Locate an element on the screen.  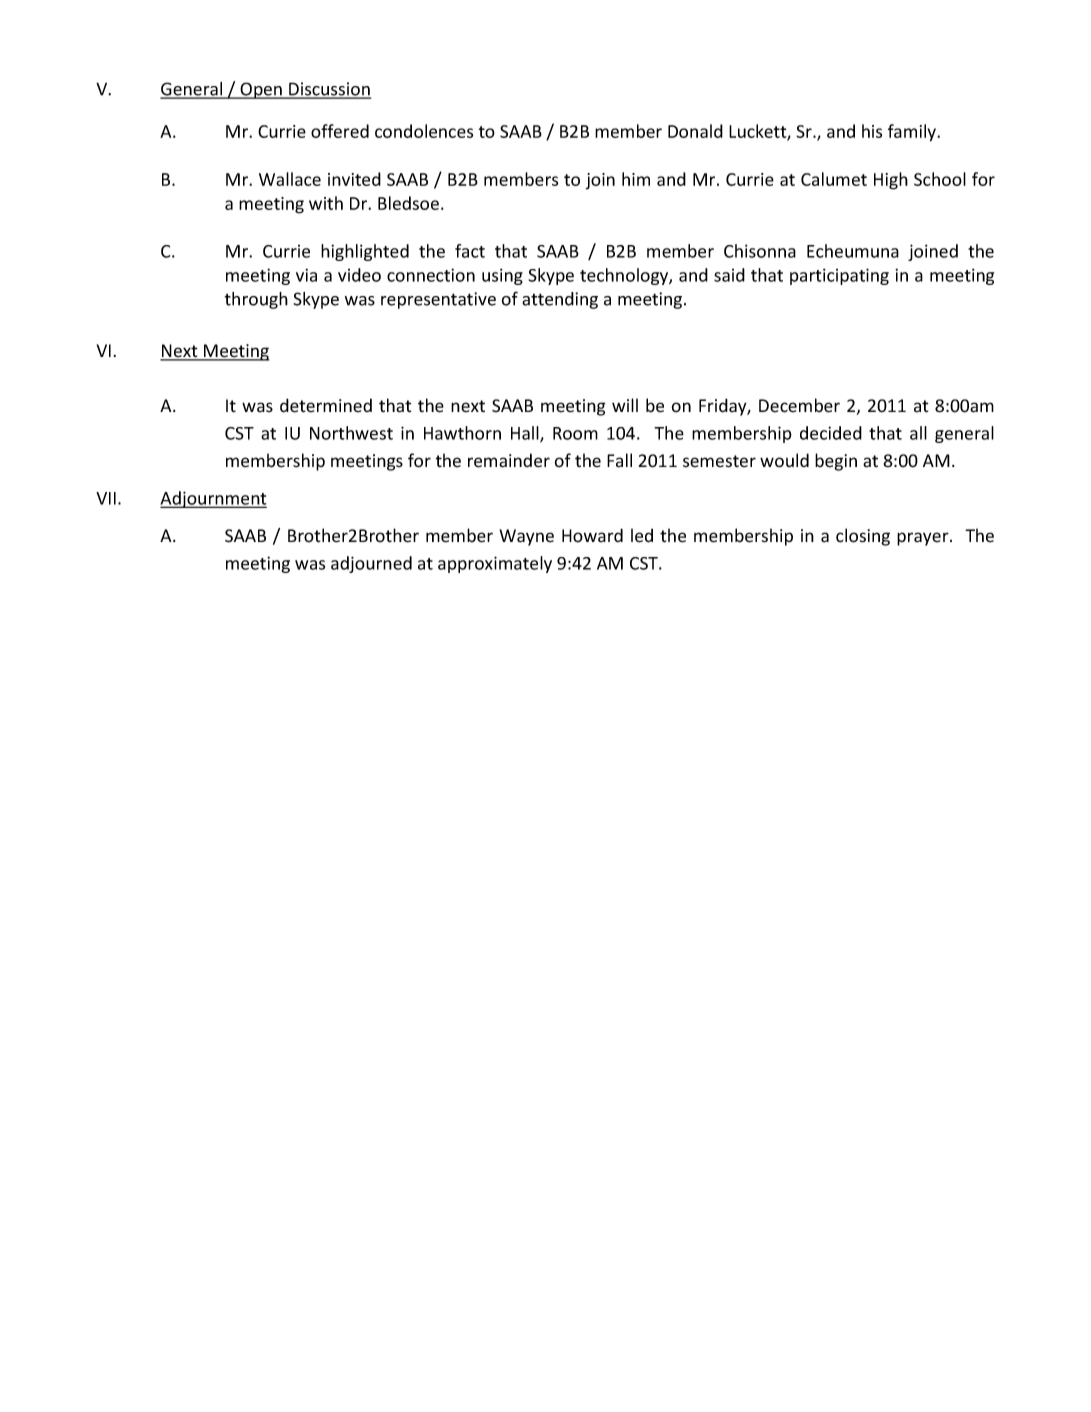
Open is located at coordinates (261, 90).
